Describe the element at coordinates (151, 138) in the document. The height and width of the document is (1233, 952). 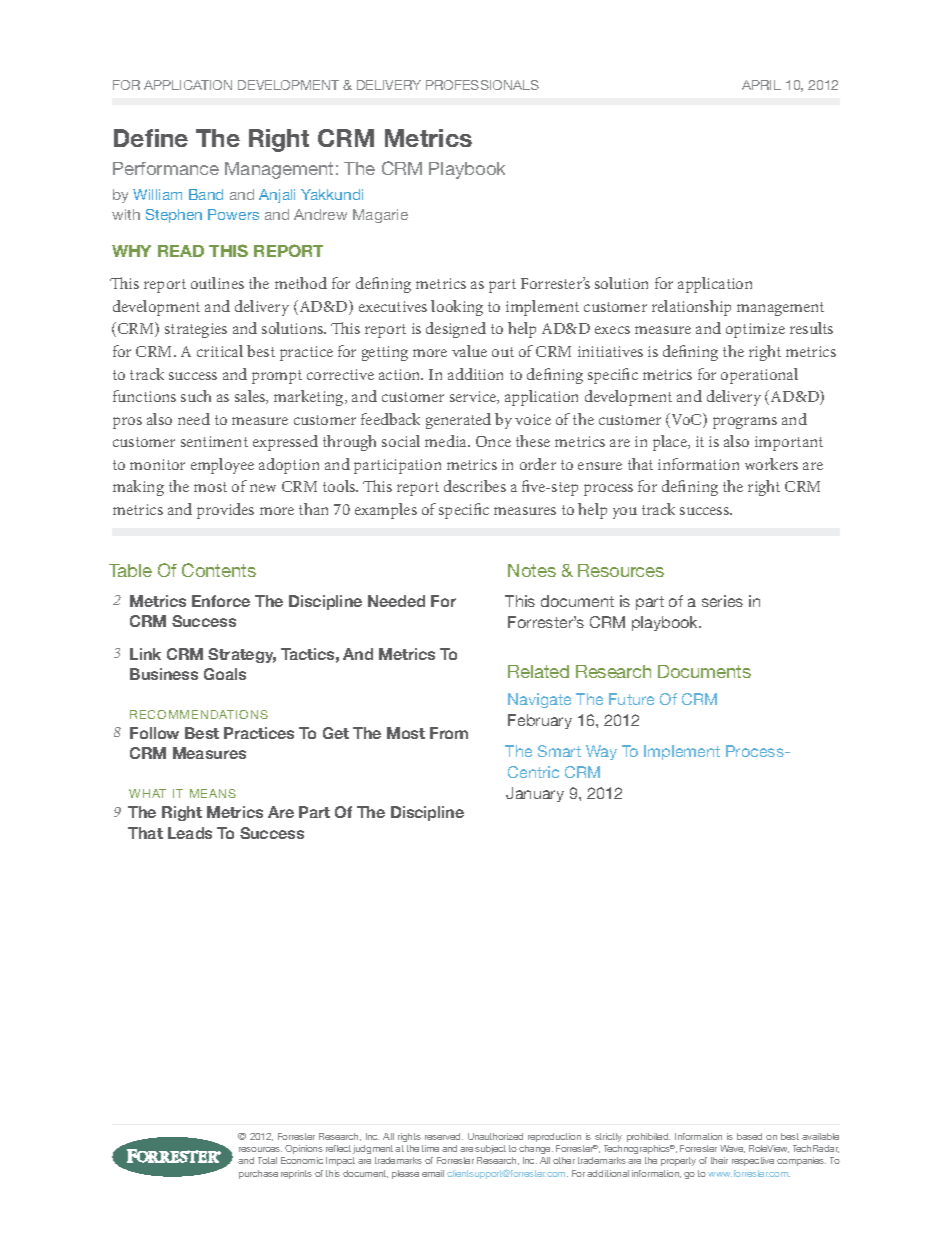
I see `Define` at that location.
